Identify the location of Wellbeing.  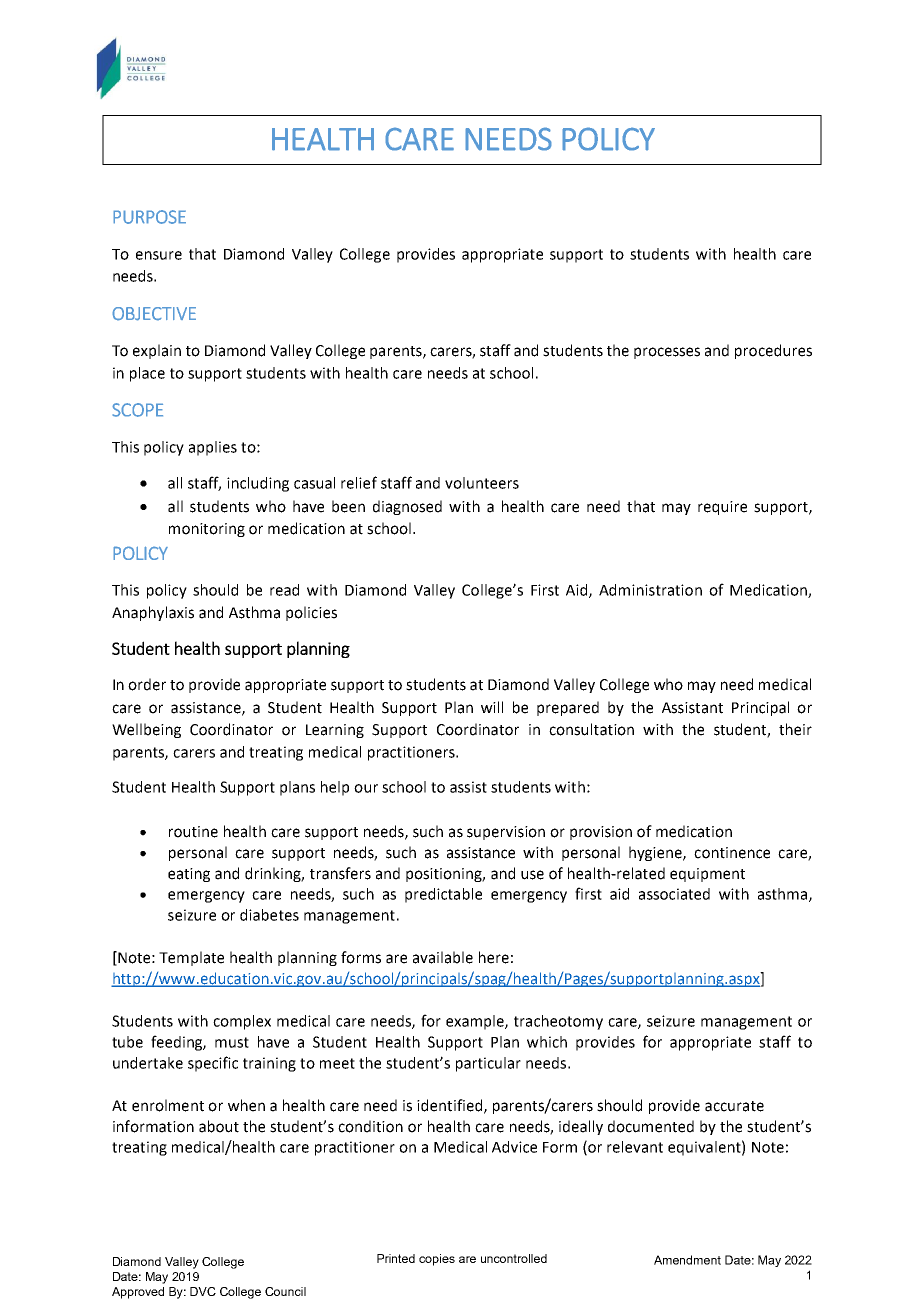
(146, 730).
